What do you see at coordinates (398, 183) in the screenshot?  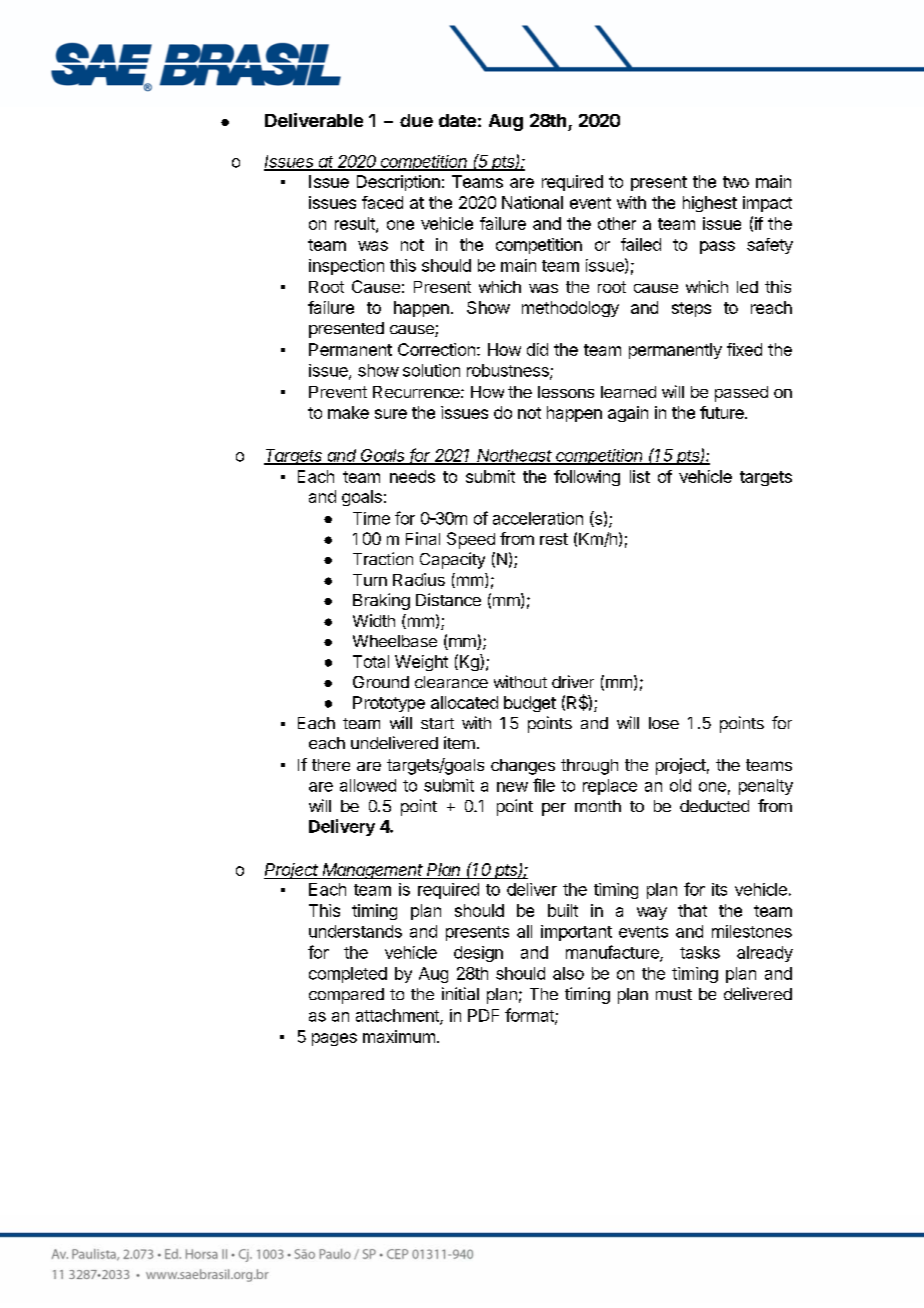 I see `Description` at bounding box center [398, 183].
